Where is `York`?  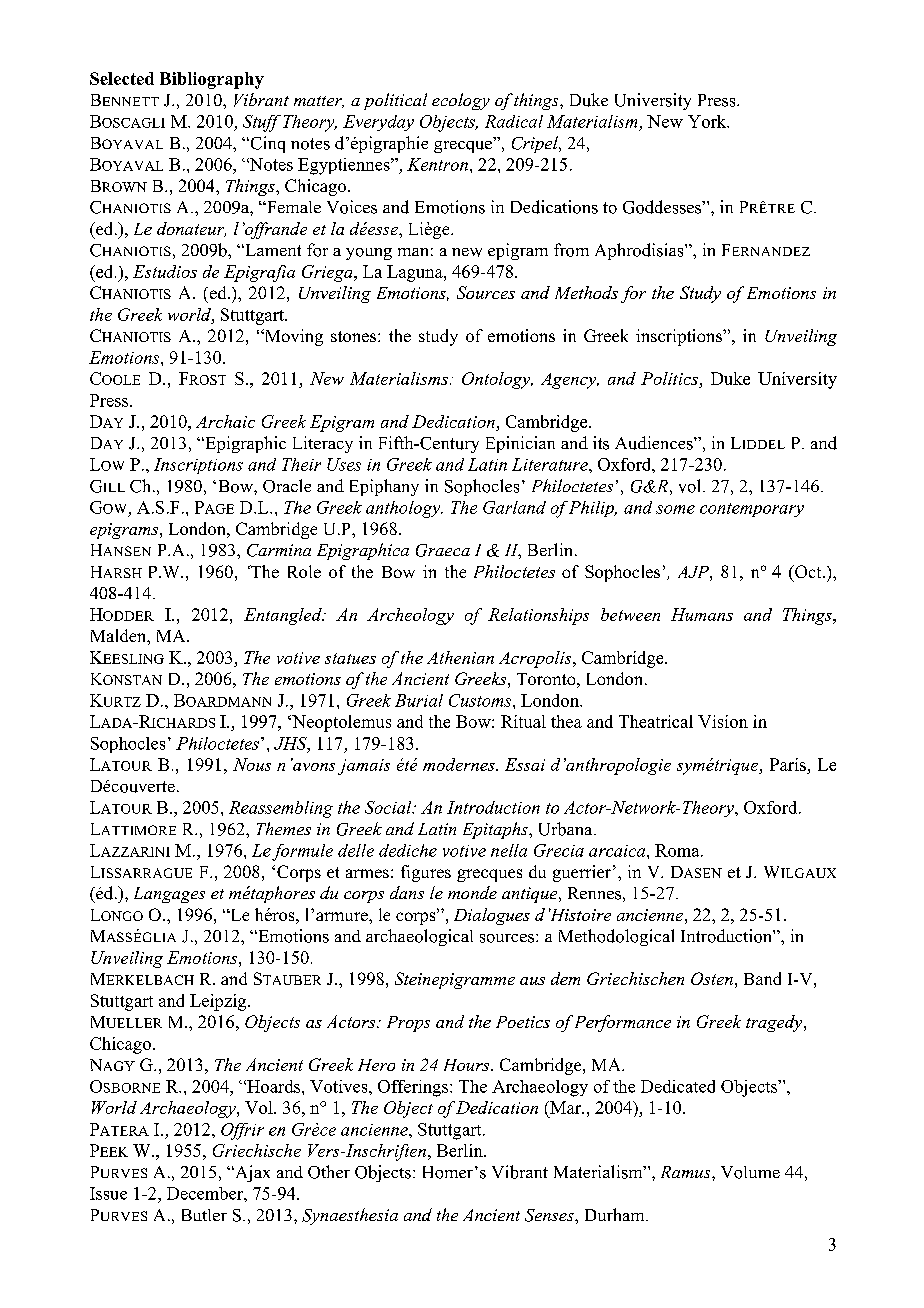 York is located at coordinates (708, 121).
